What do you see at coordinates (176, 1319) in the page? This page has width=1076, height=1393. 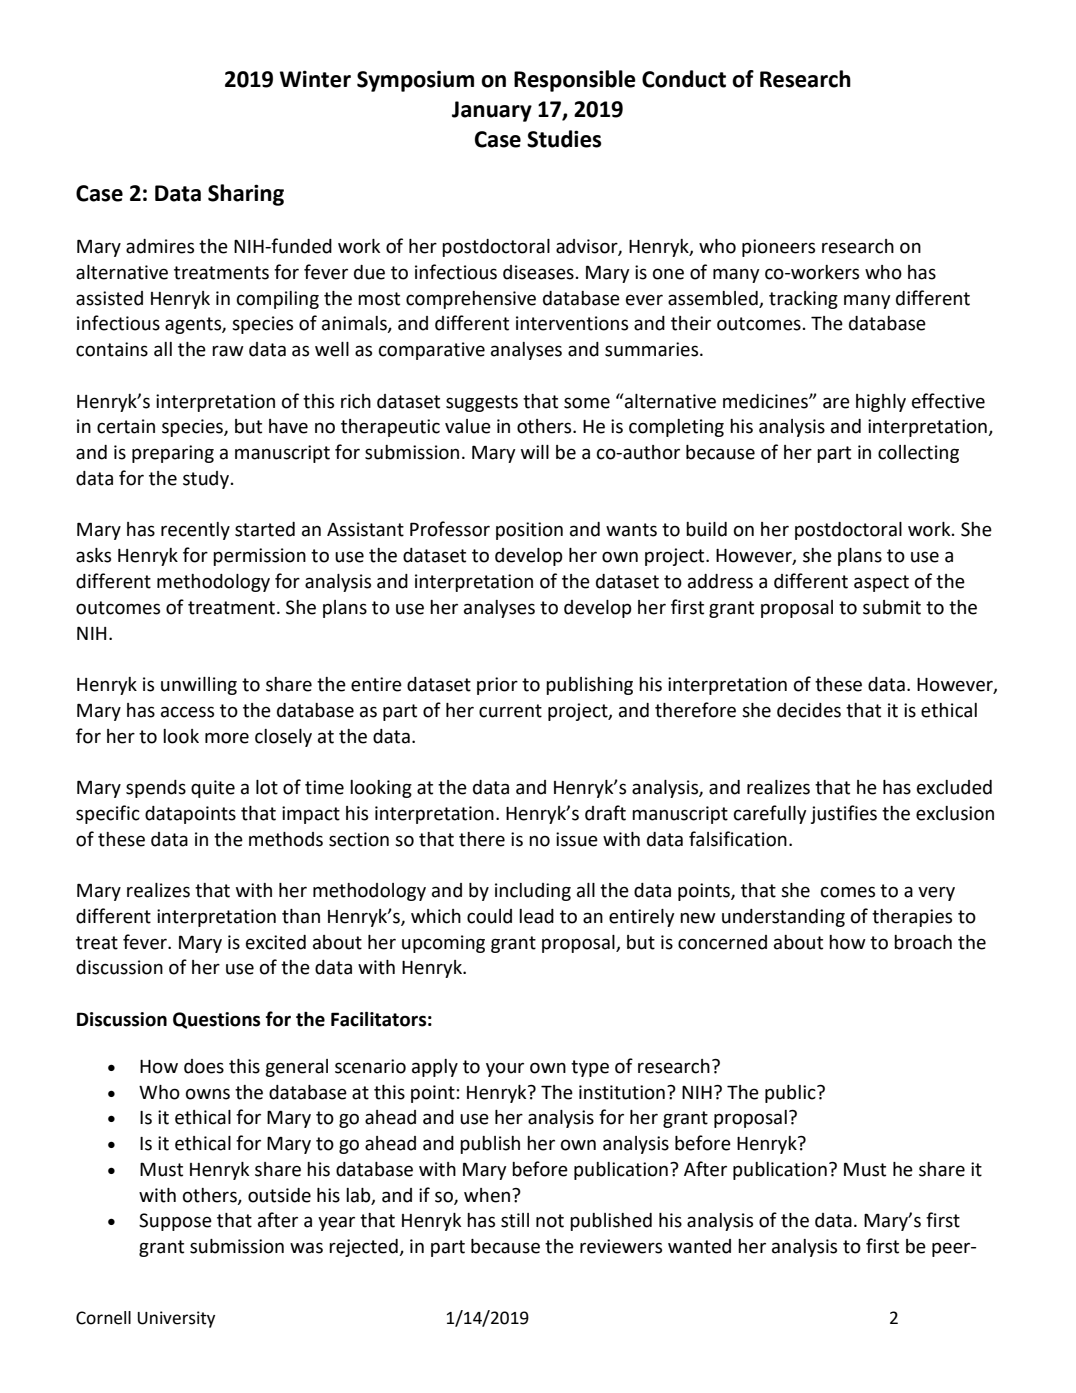 I see `University` at bounding box center [176, 1319].
